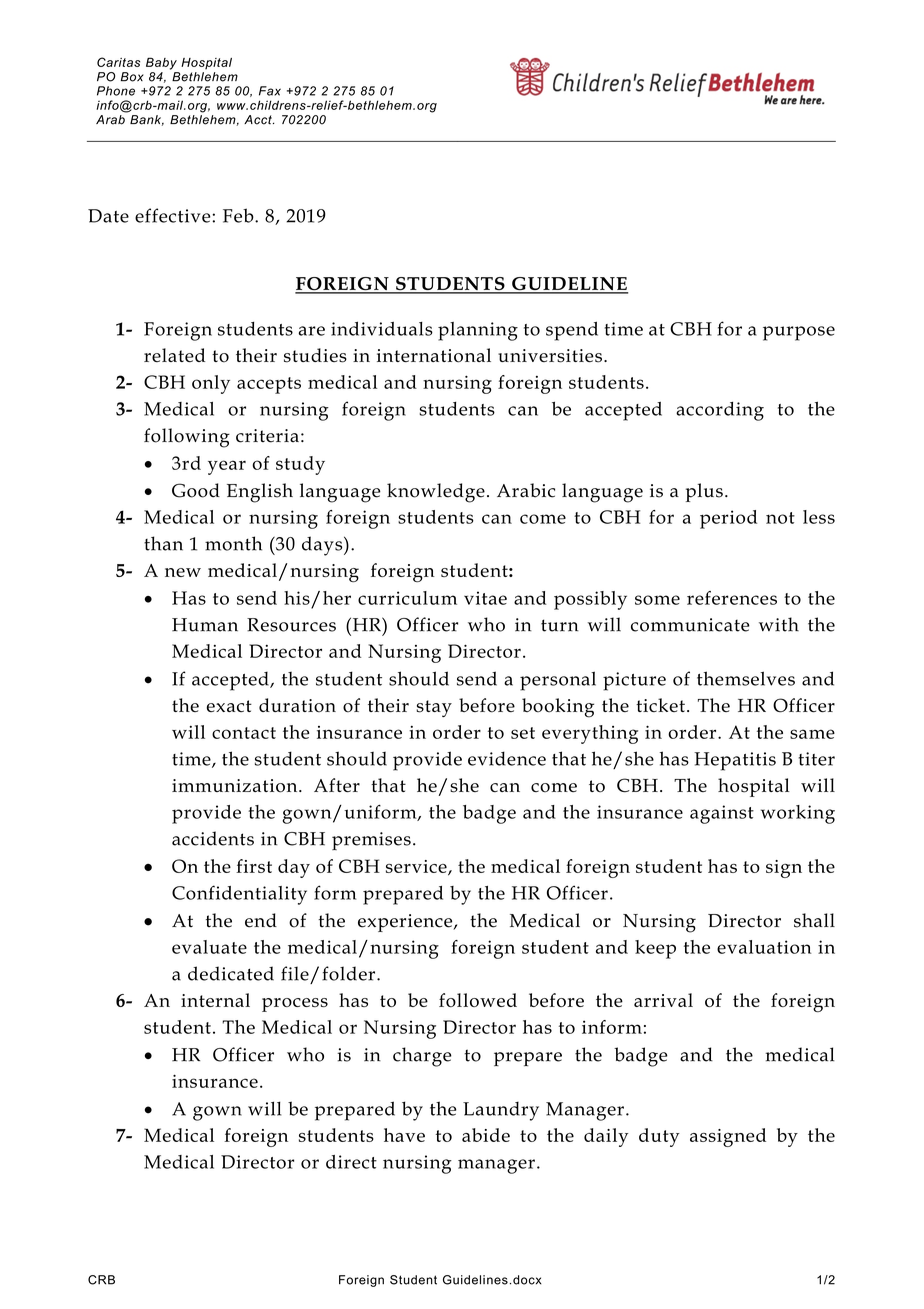  Describe the element at coordinates (799, 333) in the screenshot. I see `purpose` at that location.
